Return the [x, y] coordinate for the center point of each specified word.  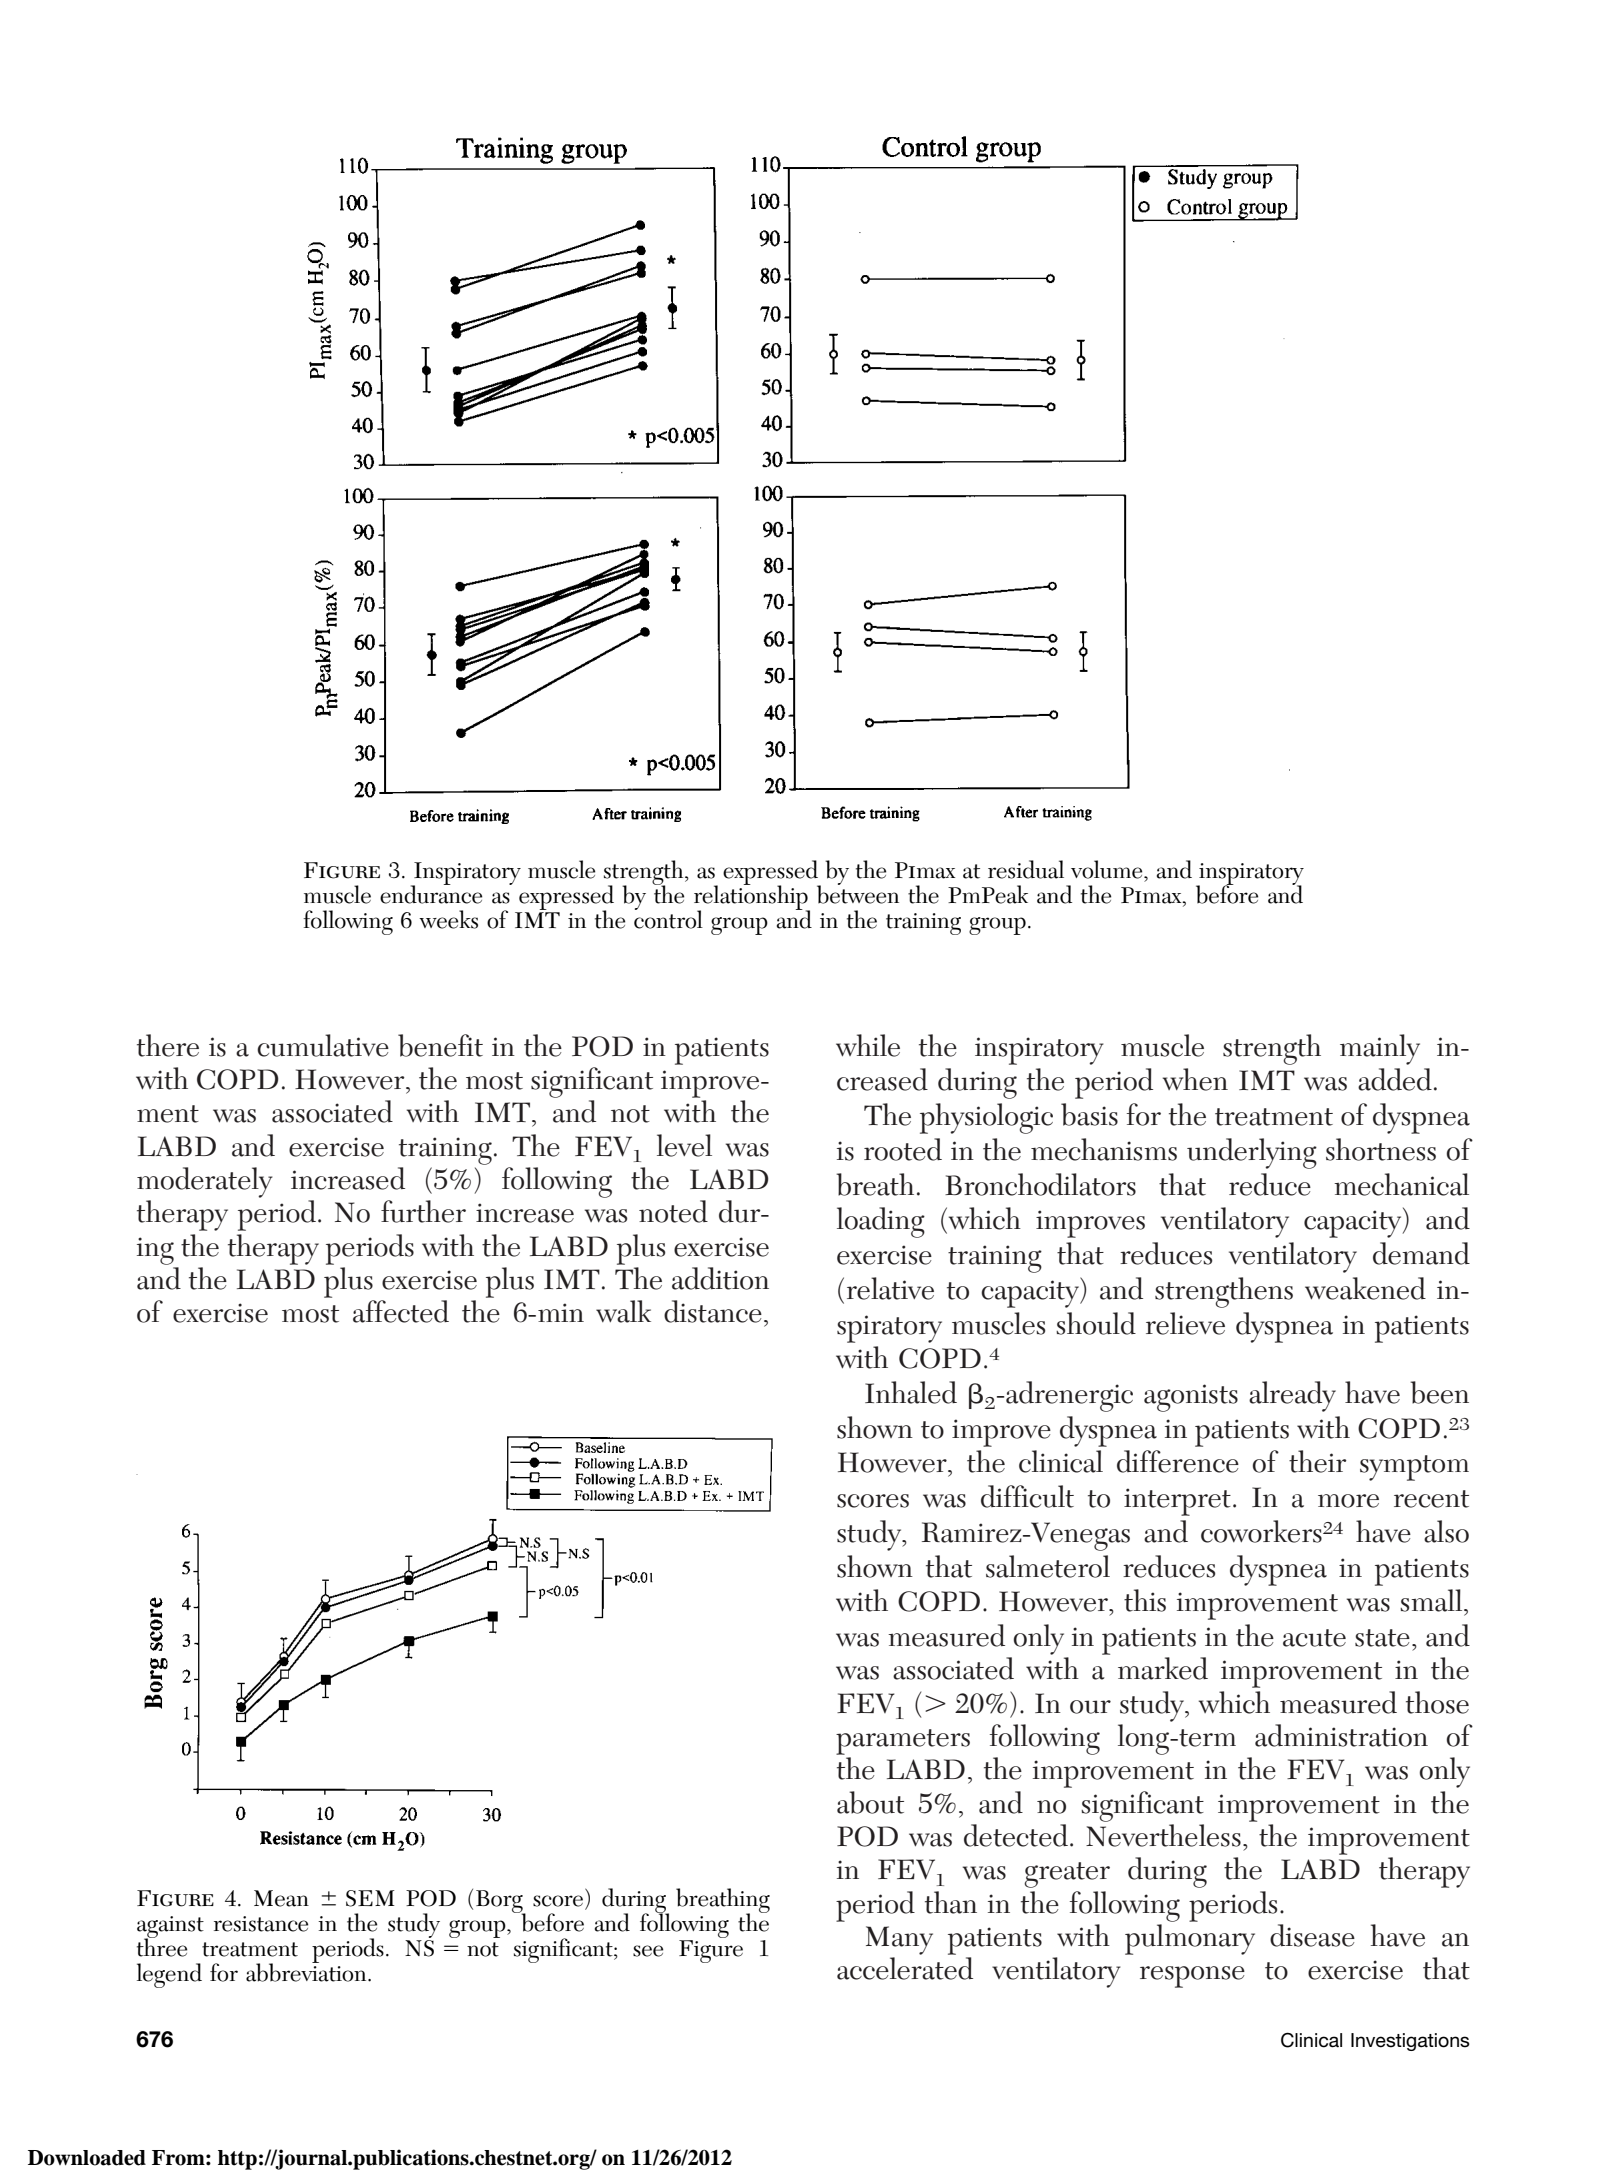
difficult [1027, 1496]
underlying [1252, 1153]
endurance [431, 893]
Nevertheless [1163, 1835]
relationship [752, 897]
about [870, 1802]
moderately [205, 1182]
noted [673, 1211]
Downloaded [87, 2158]
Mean [281, 1898]
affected [401, 1311]
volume [1108, 869]
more [1348, 1501]
